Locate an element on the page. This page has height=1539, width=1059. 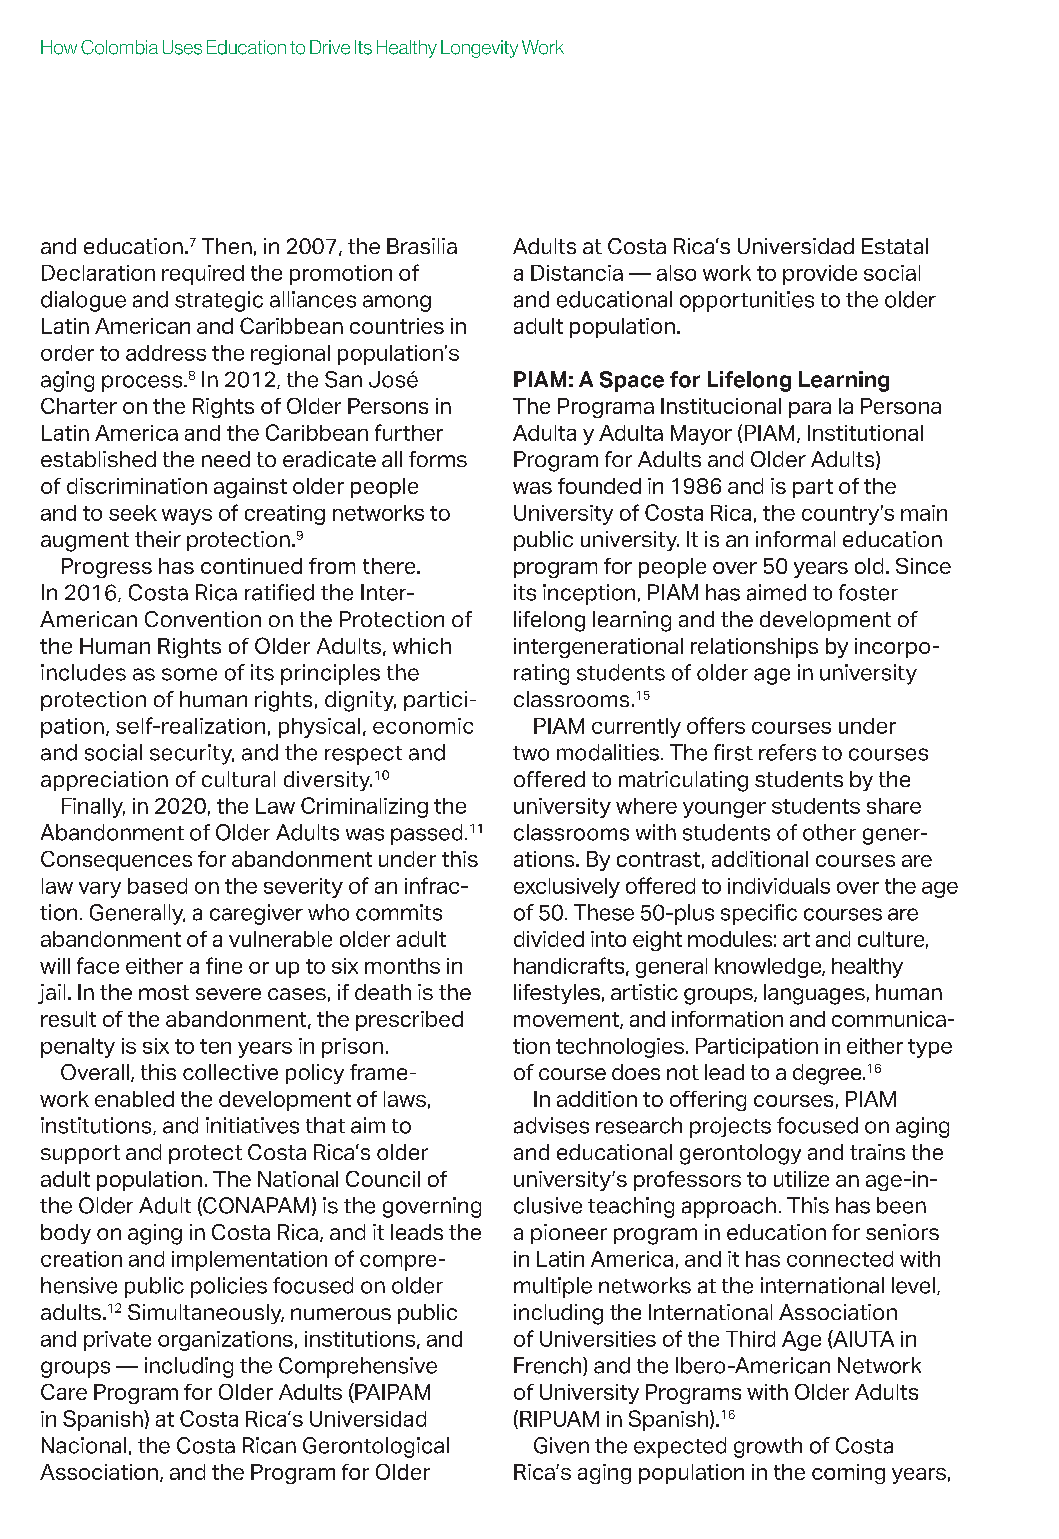
divided is located at coordinates (549, 939).
